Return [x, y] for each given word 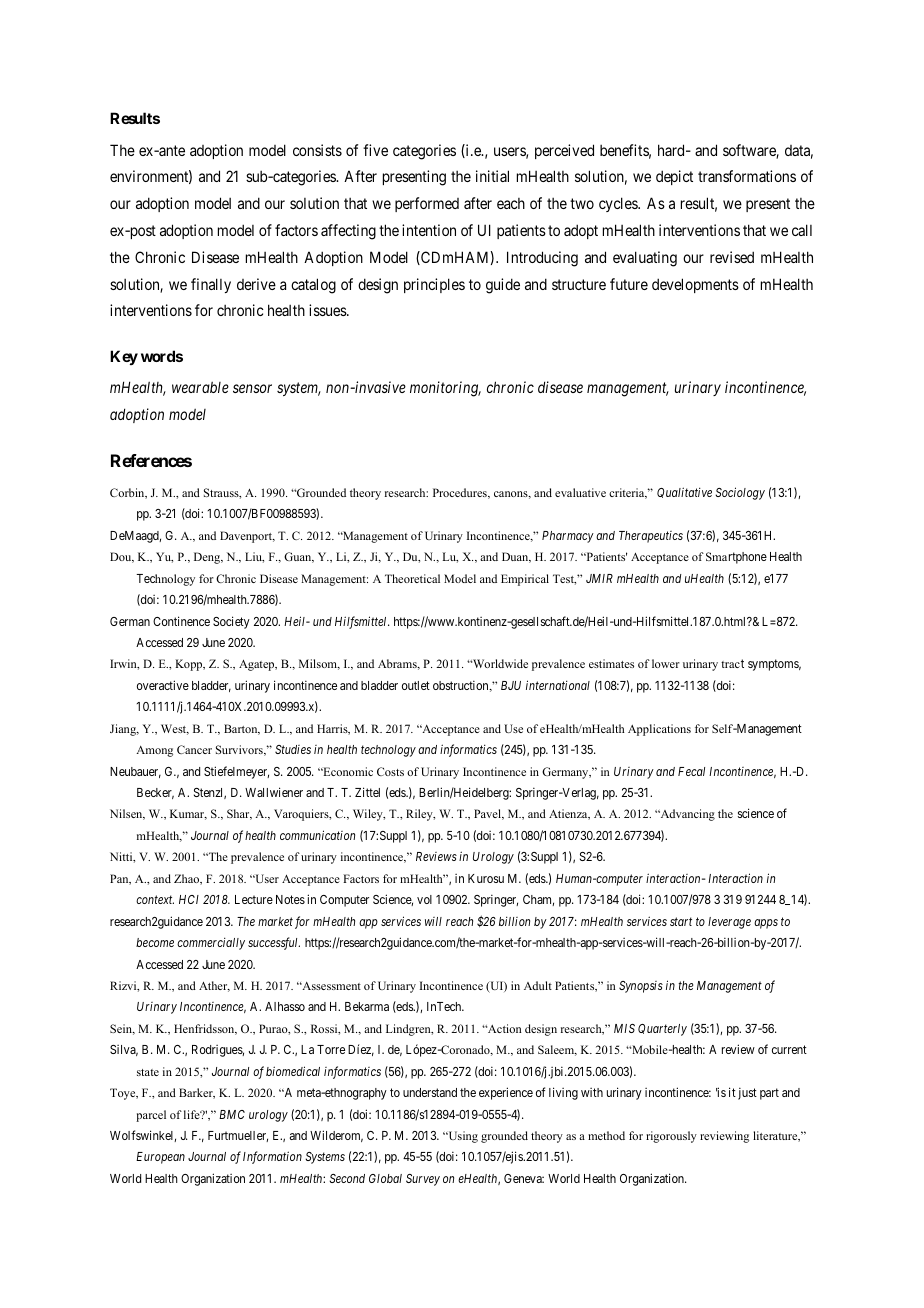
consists [317, 150]
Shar [239, 814]
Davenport [247, 537]
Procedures [461, 493]
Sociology [740, 493]
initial [492, 176]
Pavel [489, 814]
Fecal [691, 771]
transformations [747, 176]
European [160, 1158]
